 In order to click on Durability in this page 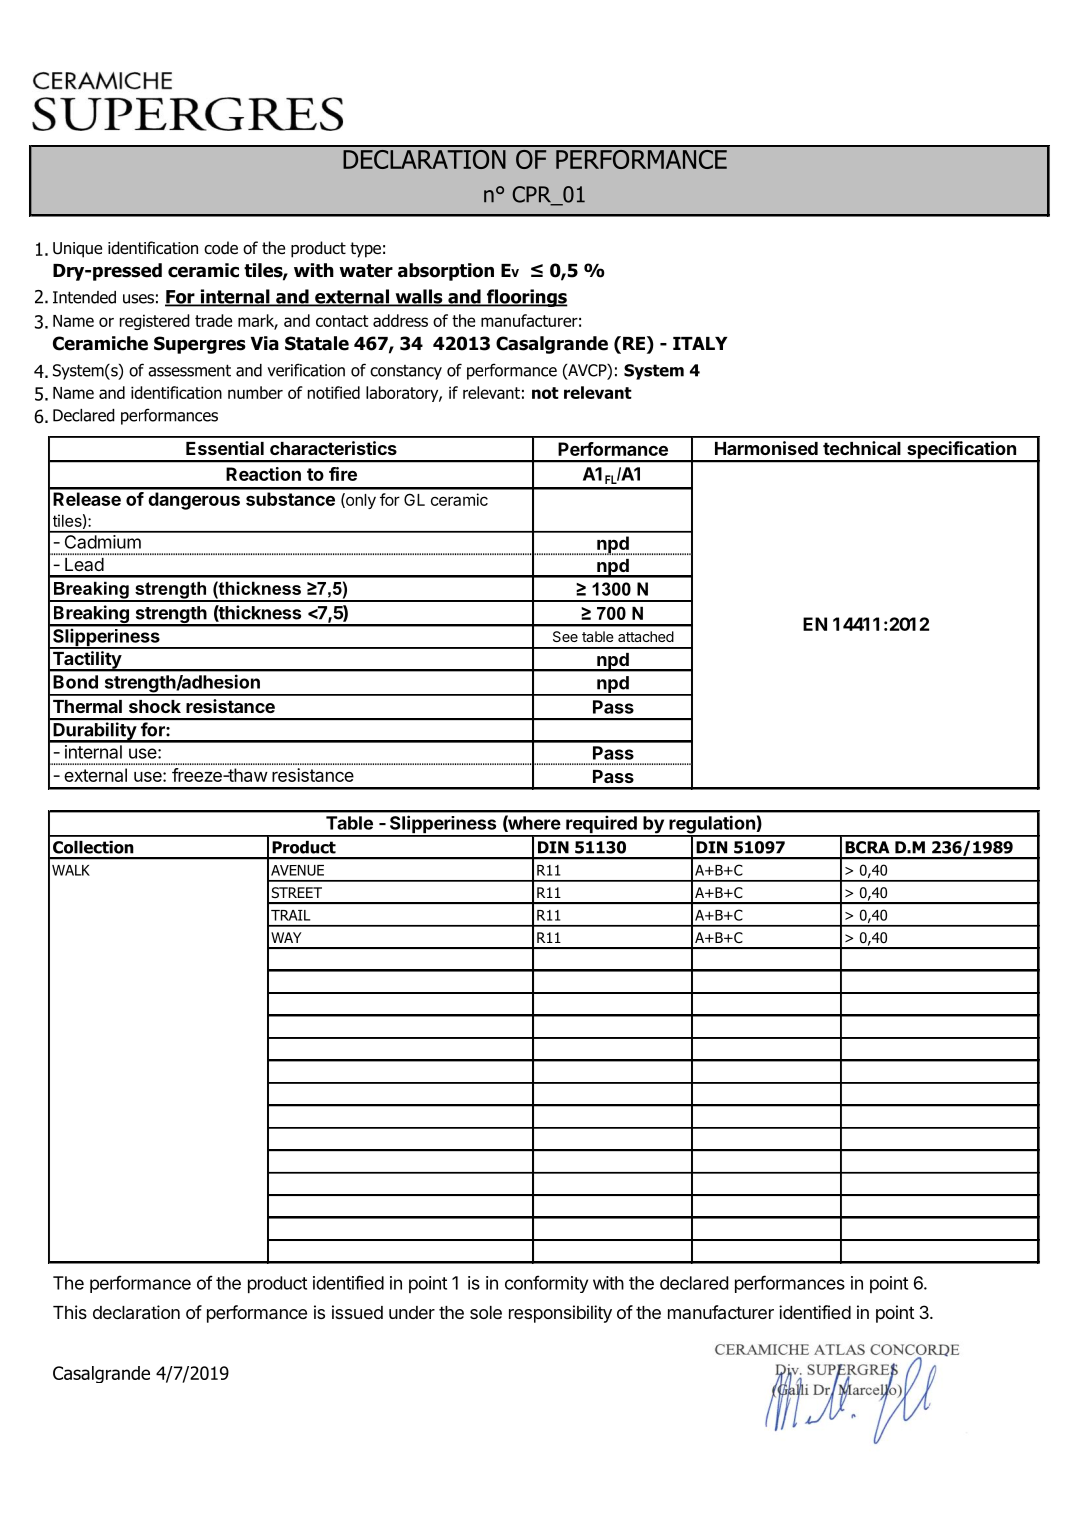, I will do `click(94, 732)`.
